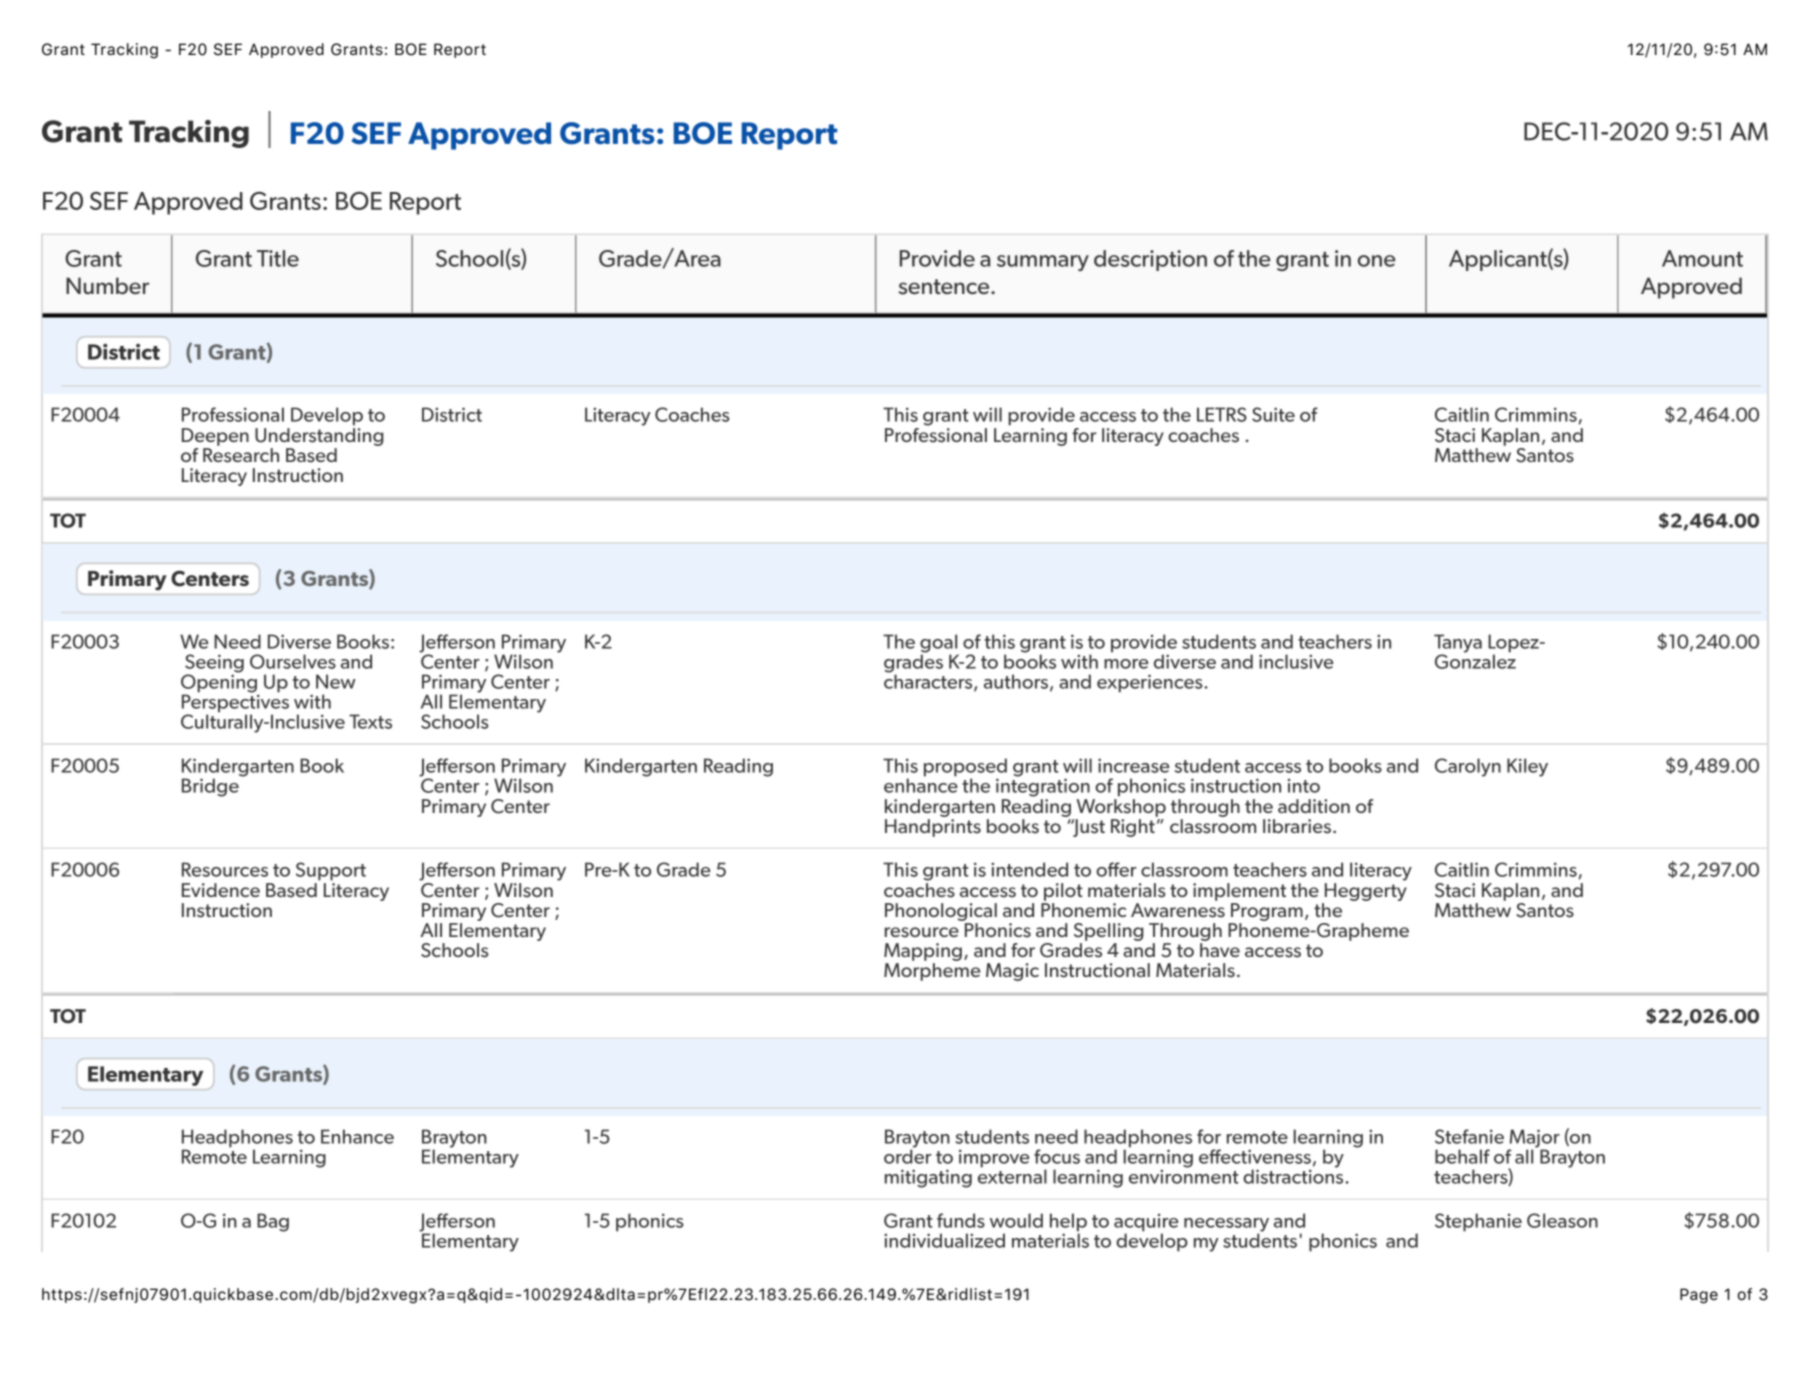  I want to click on Stefanie, so click(1469, 1136).
